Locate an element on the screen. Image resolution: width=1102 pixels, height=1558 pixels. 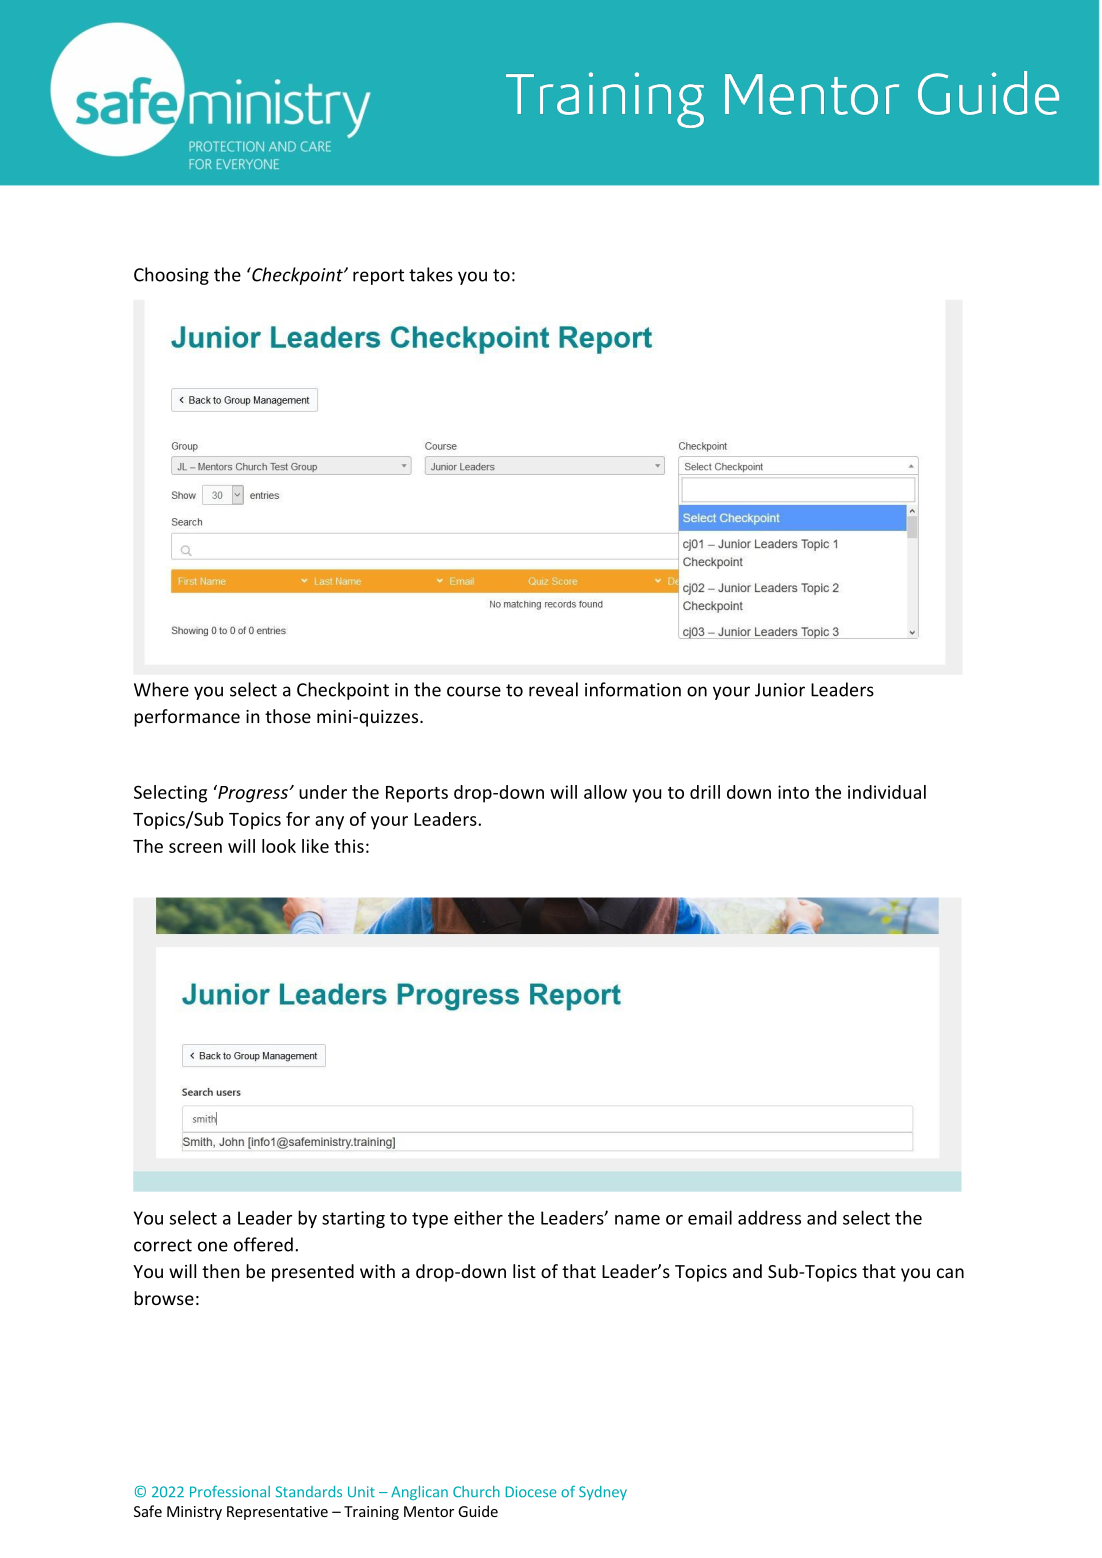
Professional is located at coordinates (230, 1492).
